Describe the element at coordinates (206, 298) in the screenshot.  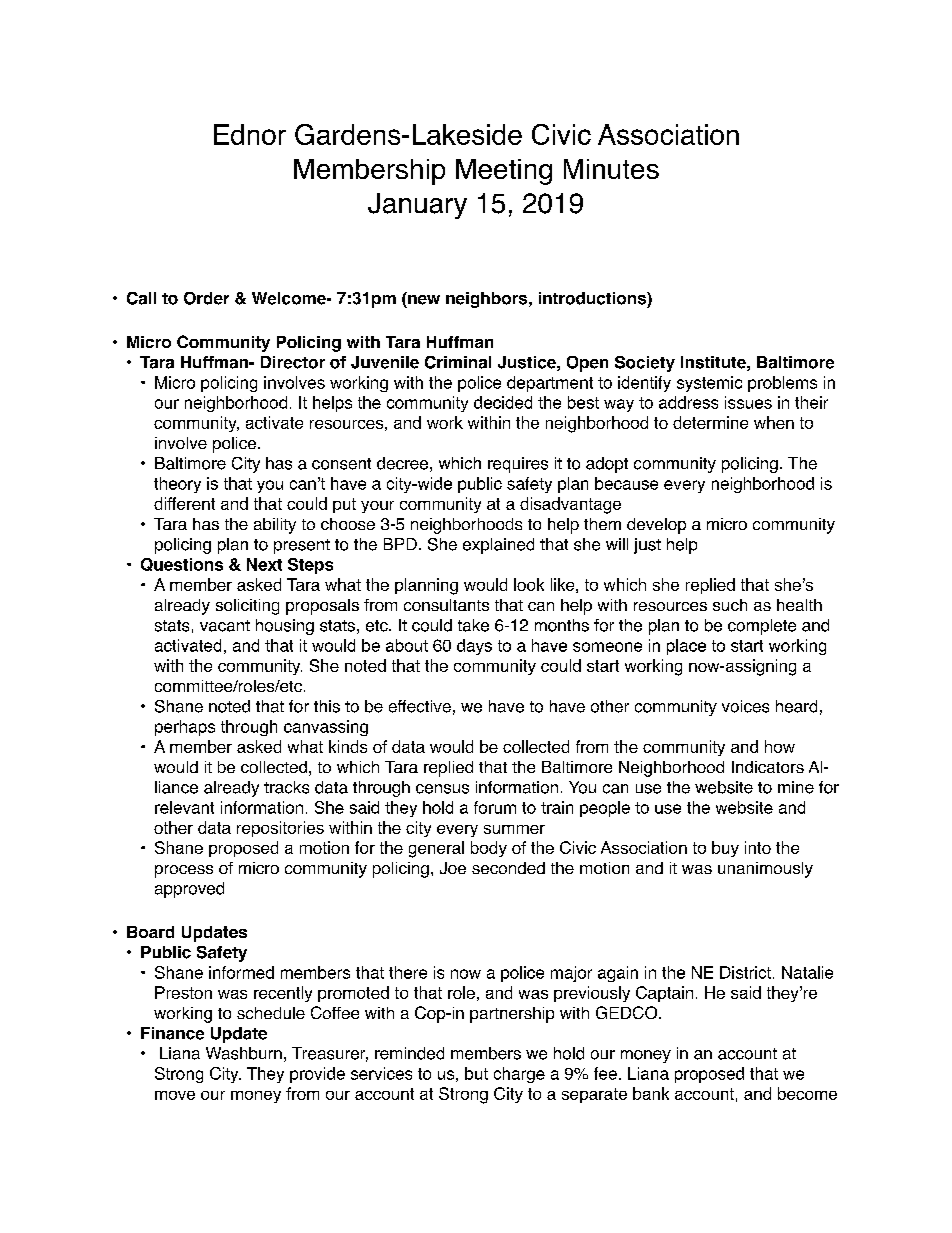
I see `Order` at that location.
